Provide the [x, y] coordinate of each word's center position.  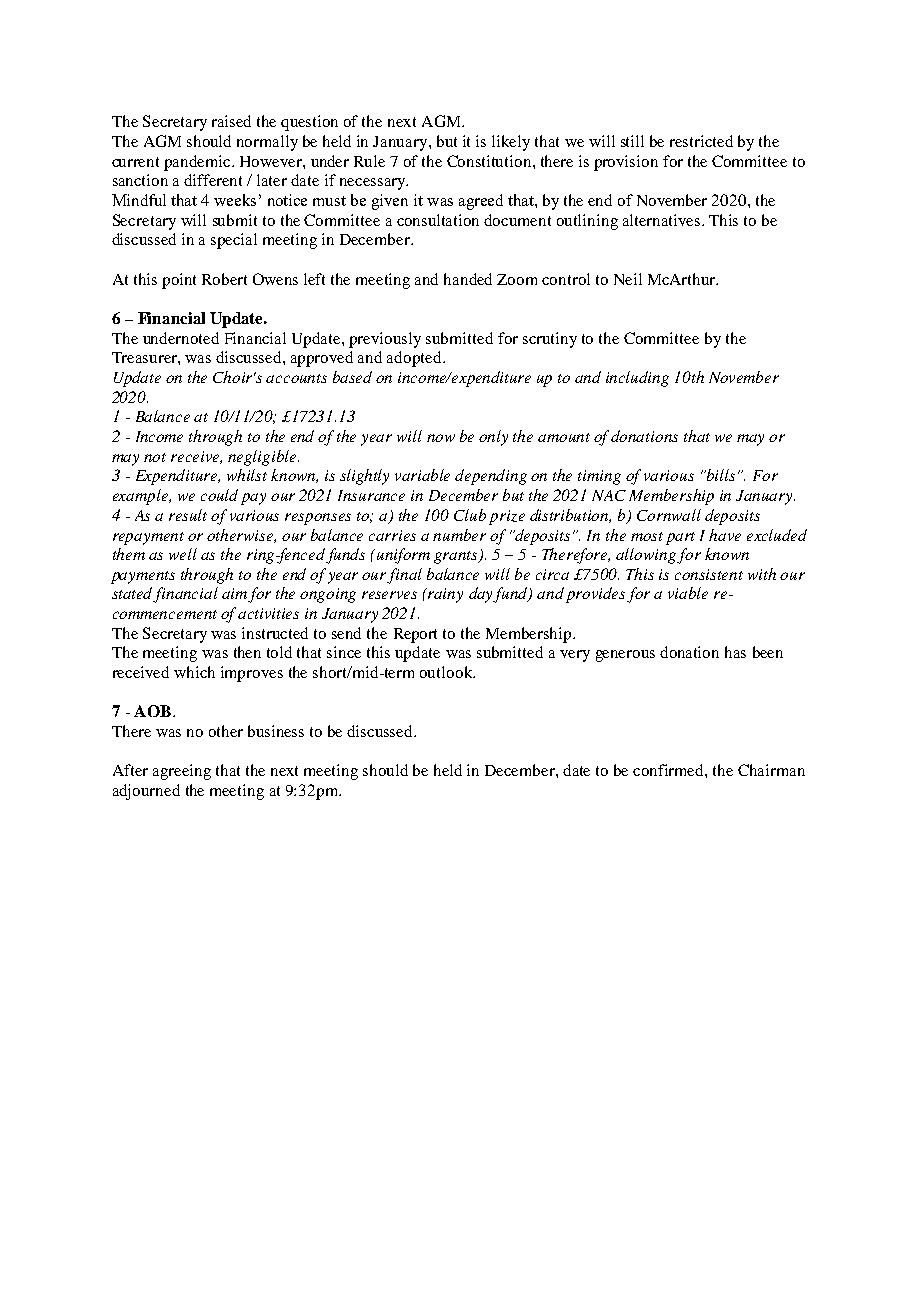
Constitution [490, 161]
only [493, 438]
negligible [263, 458]
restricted [701, 141]
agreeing [182, 772]
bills [719, 475]
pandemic [198, 163]
